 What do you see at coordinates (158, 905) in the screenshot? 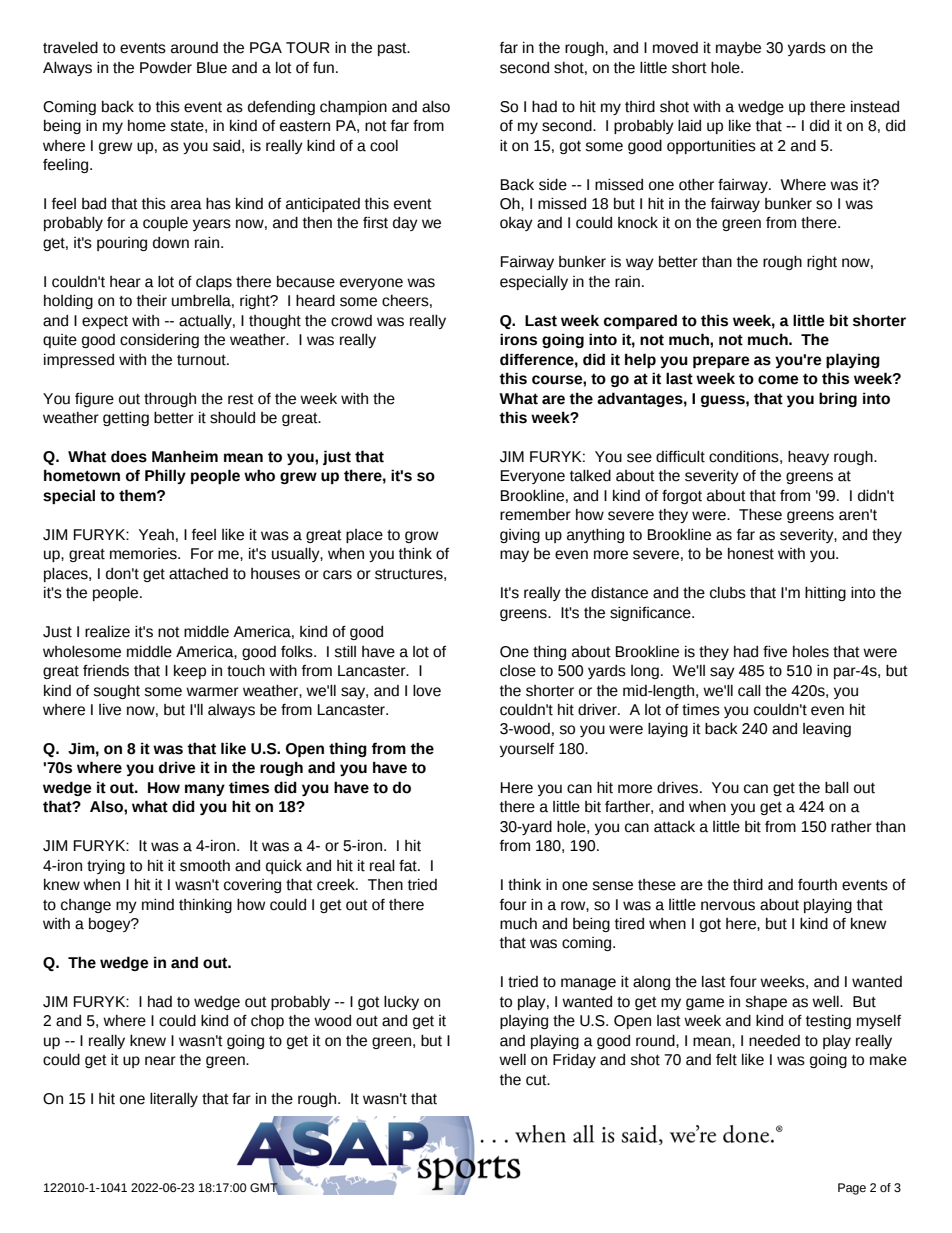
I see `mind` at bounding box center [158, 905].
